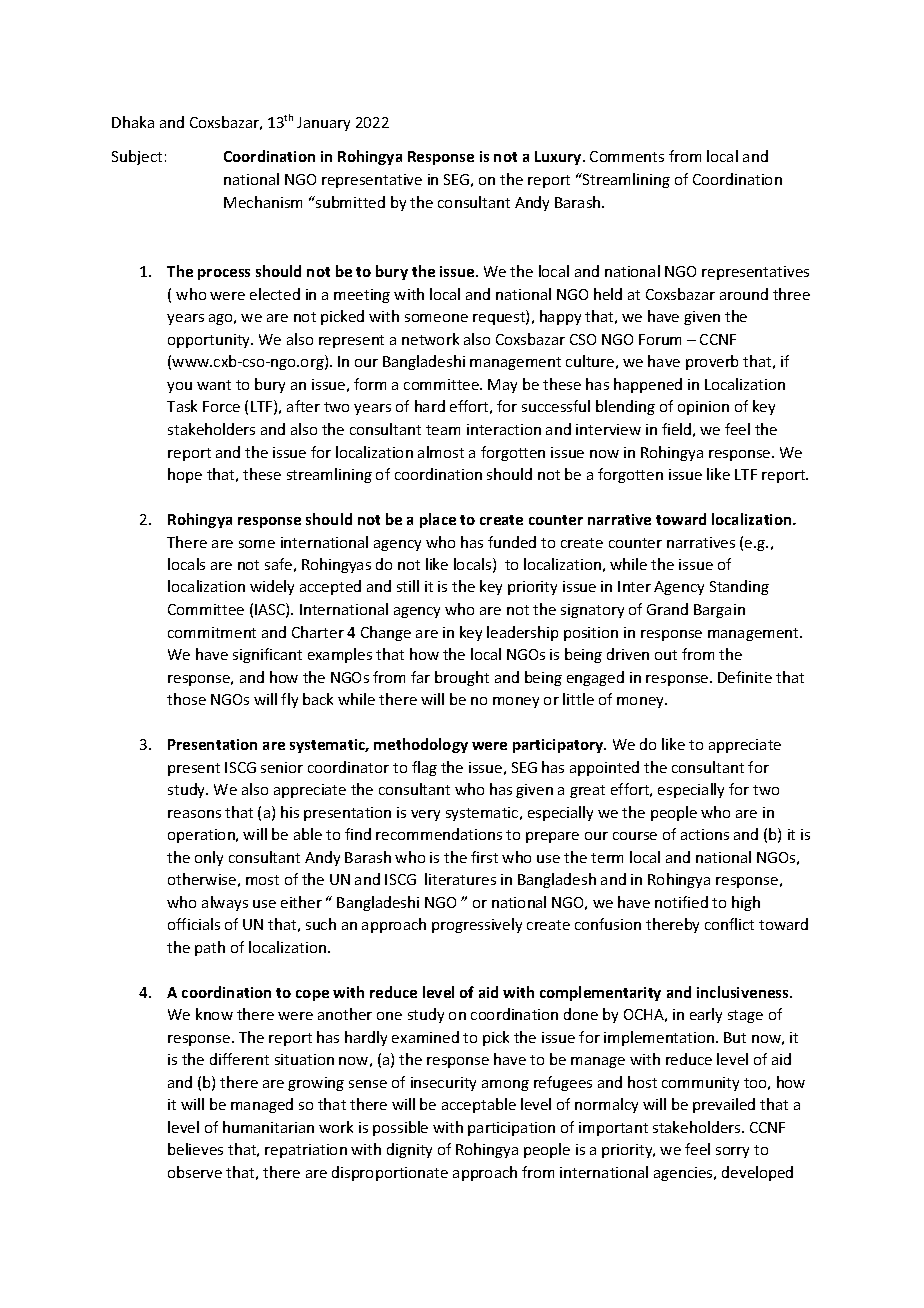  Describe the element at coordinates (559, 158) in the image. I see `Luxury` at that location.
